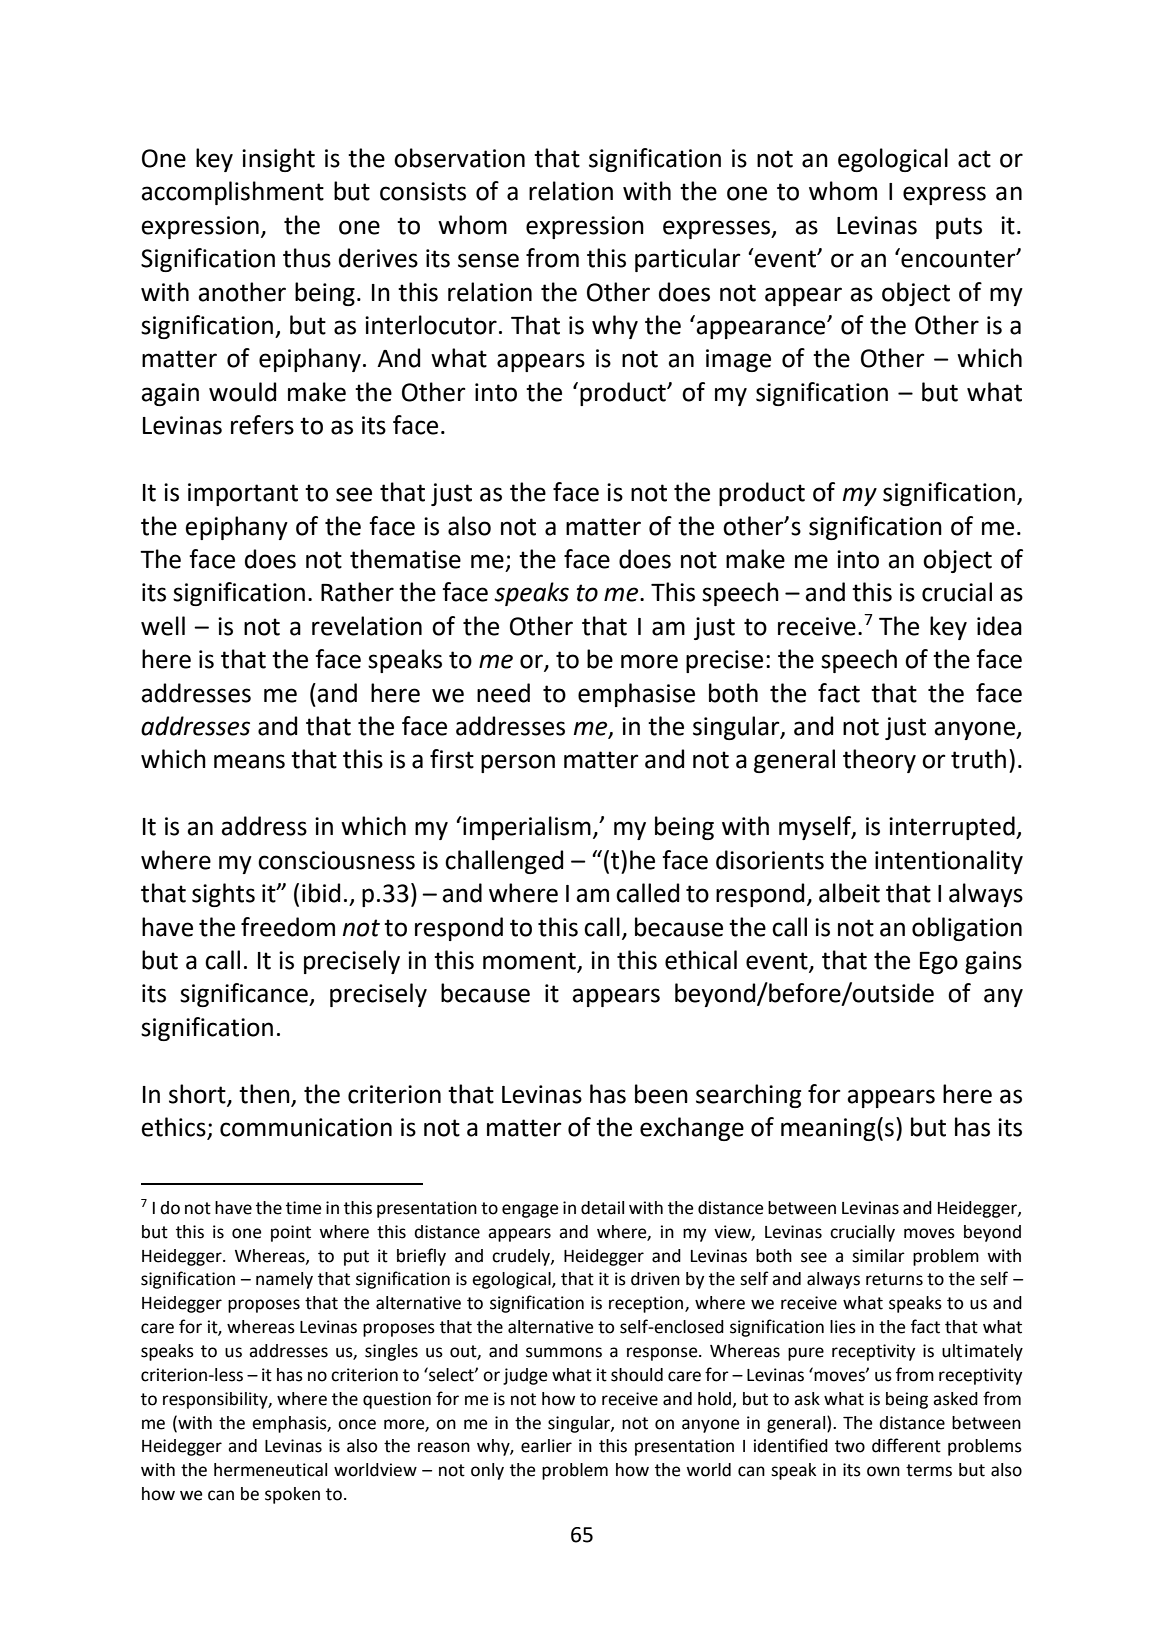 This document has width=1164, height=1646. I want to click on means, so click(249, 761).
